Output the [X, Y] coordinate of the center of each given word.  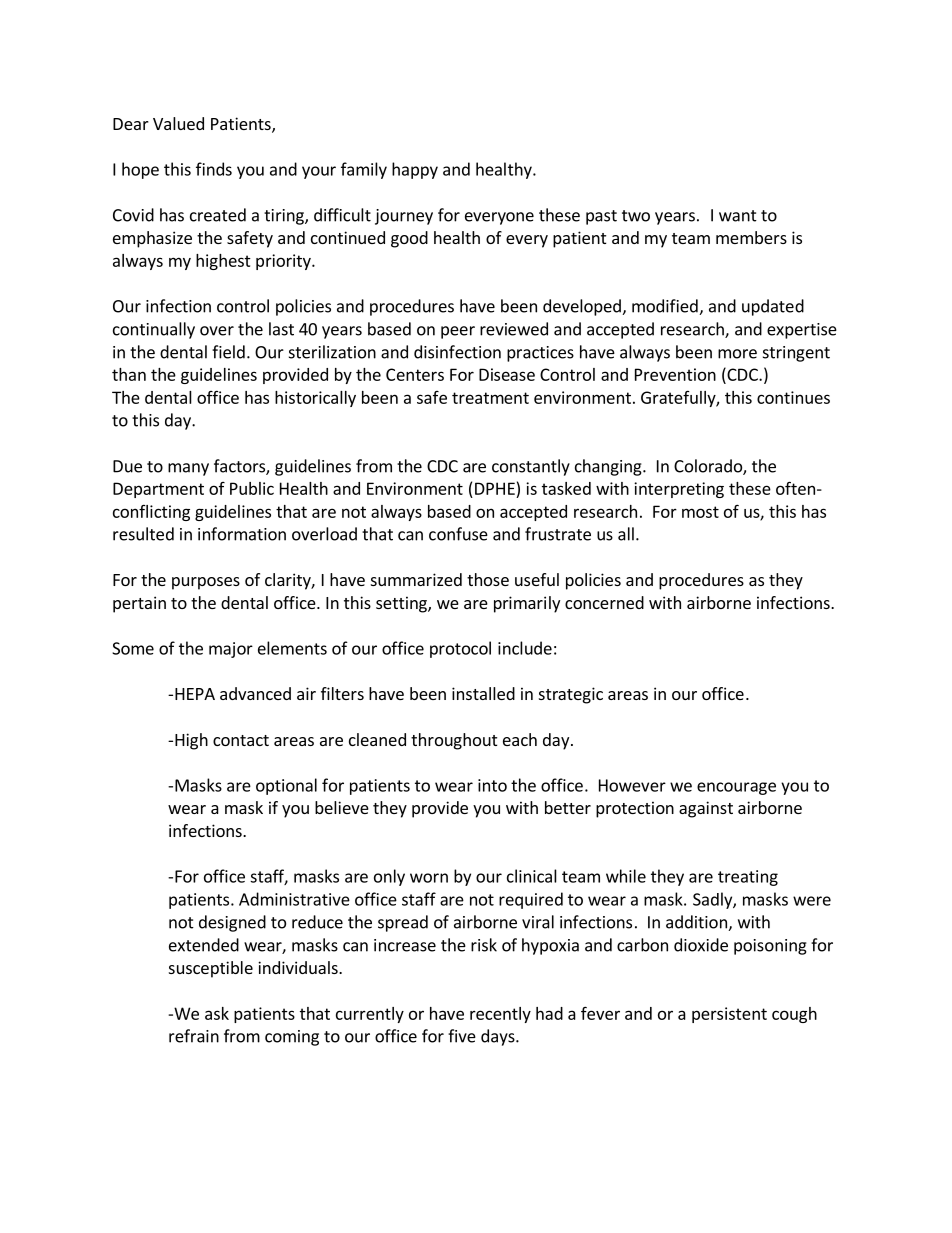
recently [500, 1015]
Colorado [709, 467]
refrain [194, 1036]
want [738, 216]
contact [241, 740]
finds [214, 169]
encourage [736, 788]
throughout [454, 741]
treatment [490, 398]
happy [415, 170]
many [188, 469]
